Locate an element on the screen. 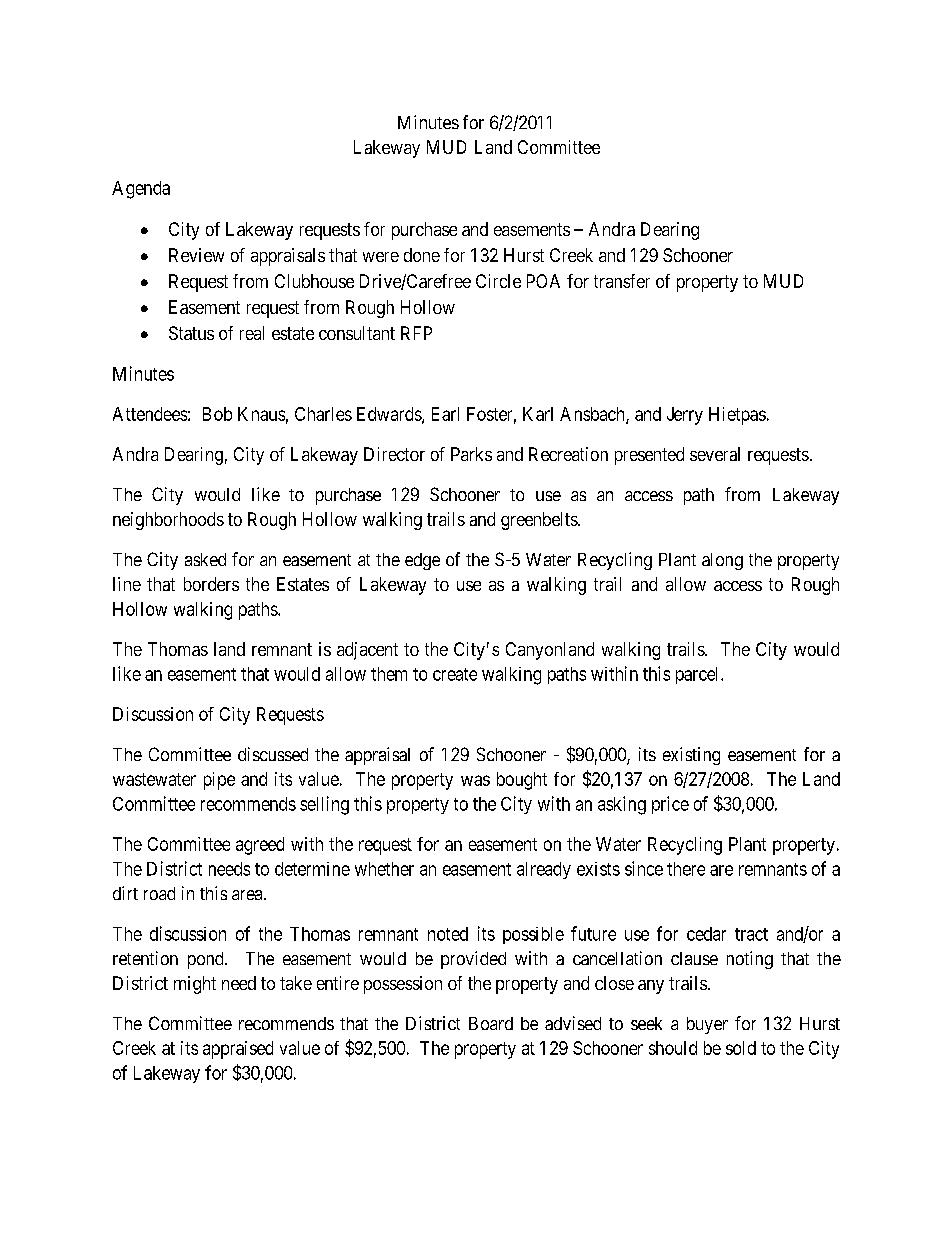  done is located at coordinates (422, 255).
